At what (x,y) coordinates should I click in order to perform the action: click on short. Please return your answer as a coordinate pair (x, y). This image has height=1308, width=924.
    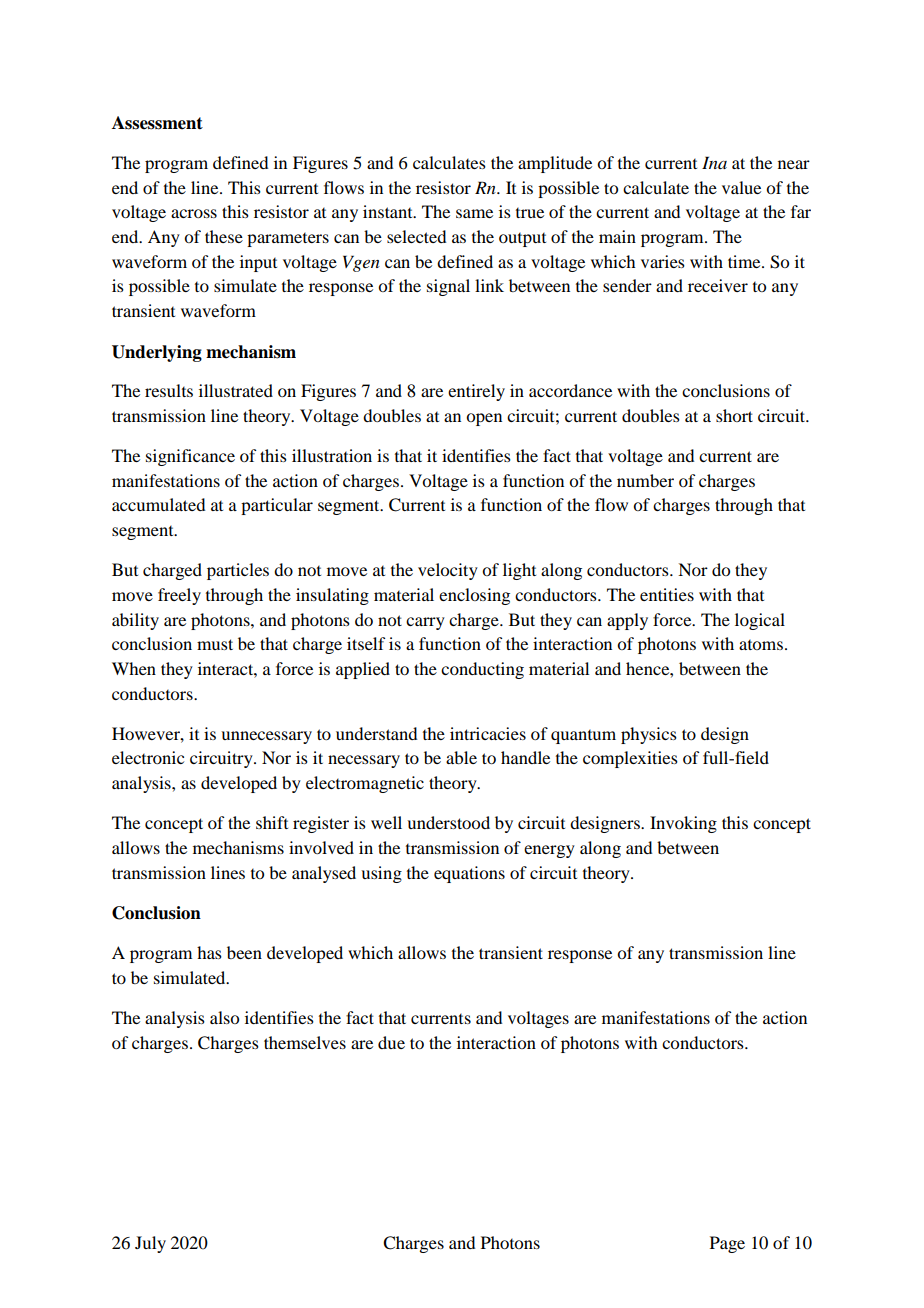
    Looking at the image, I should click on (734, 415).
